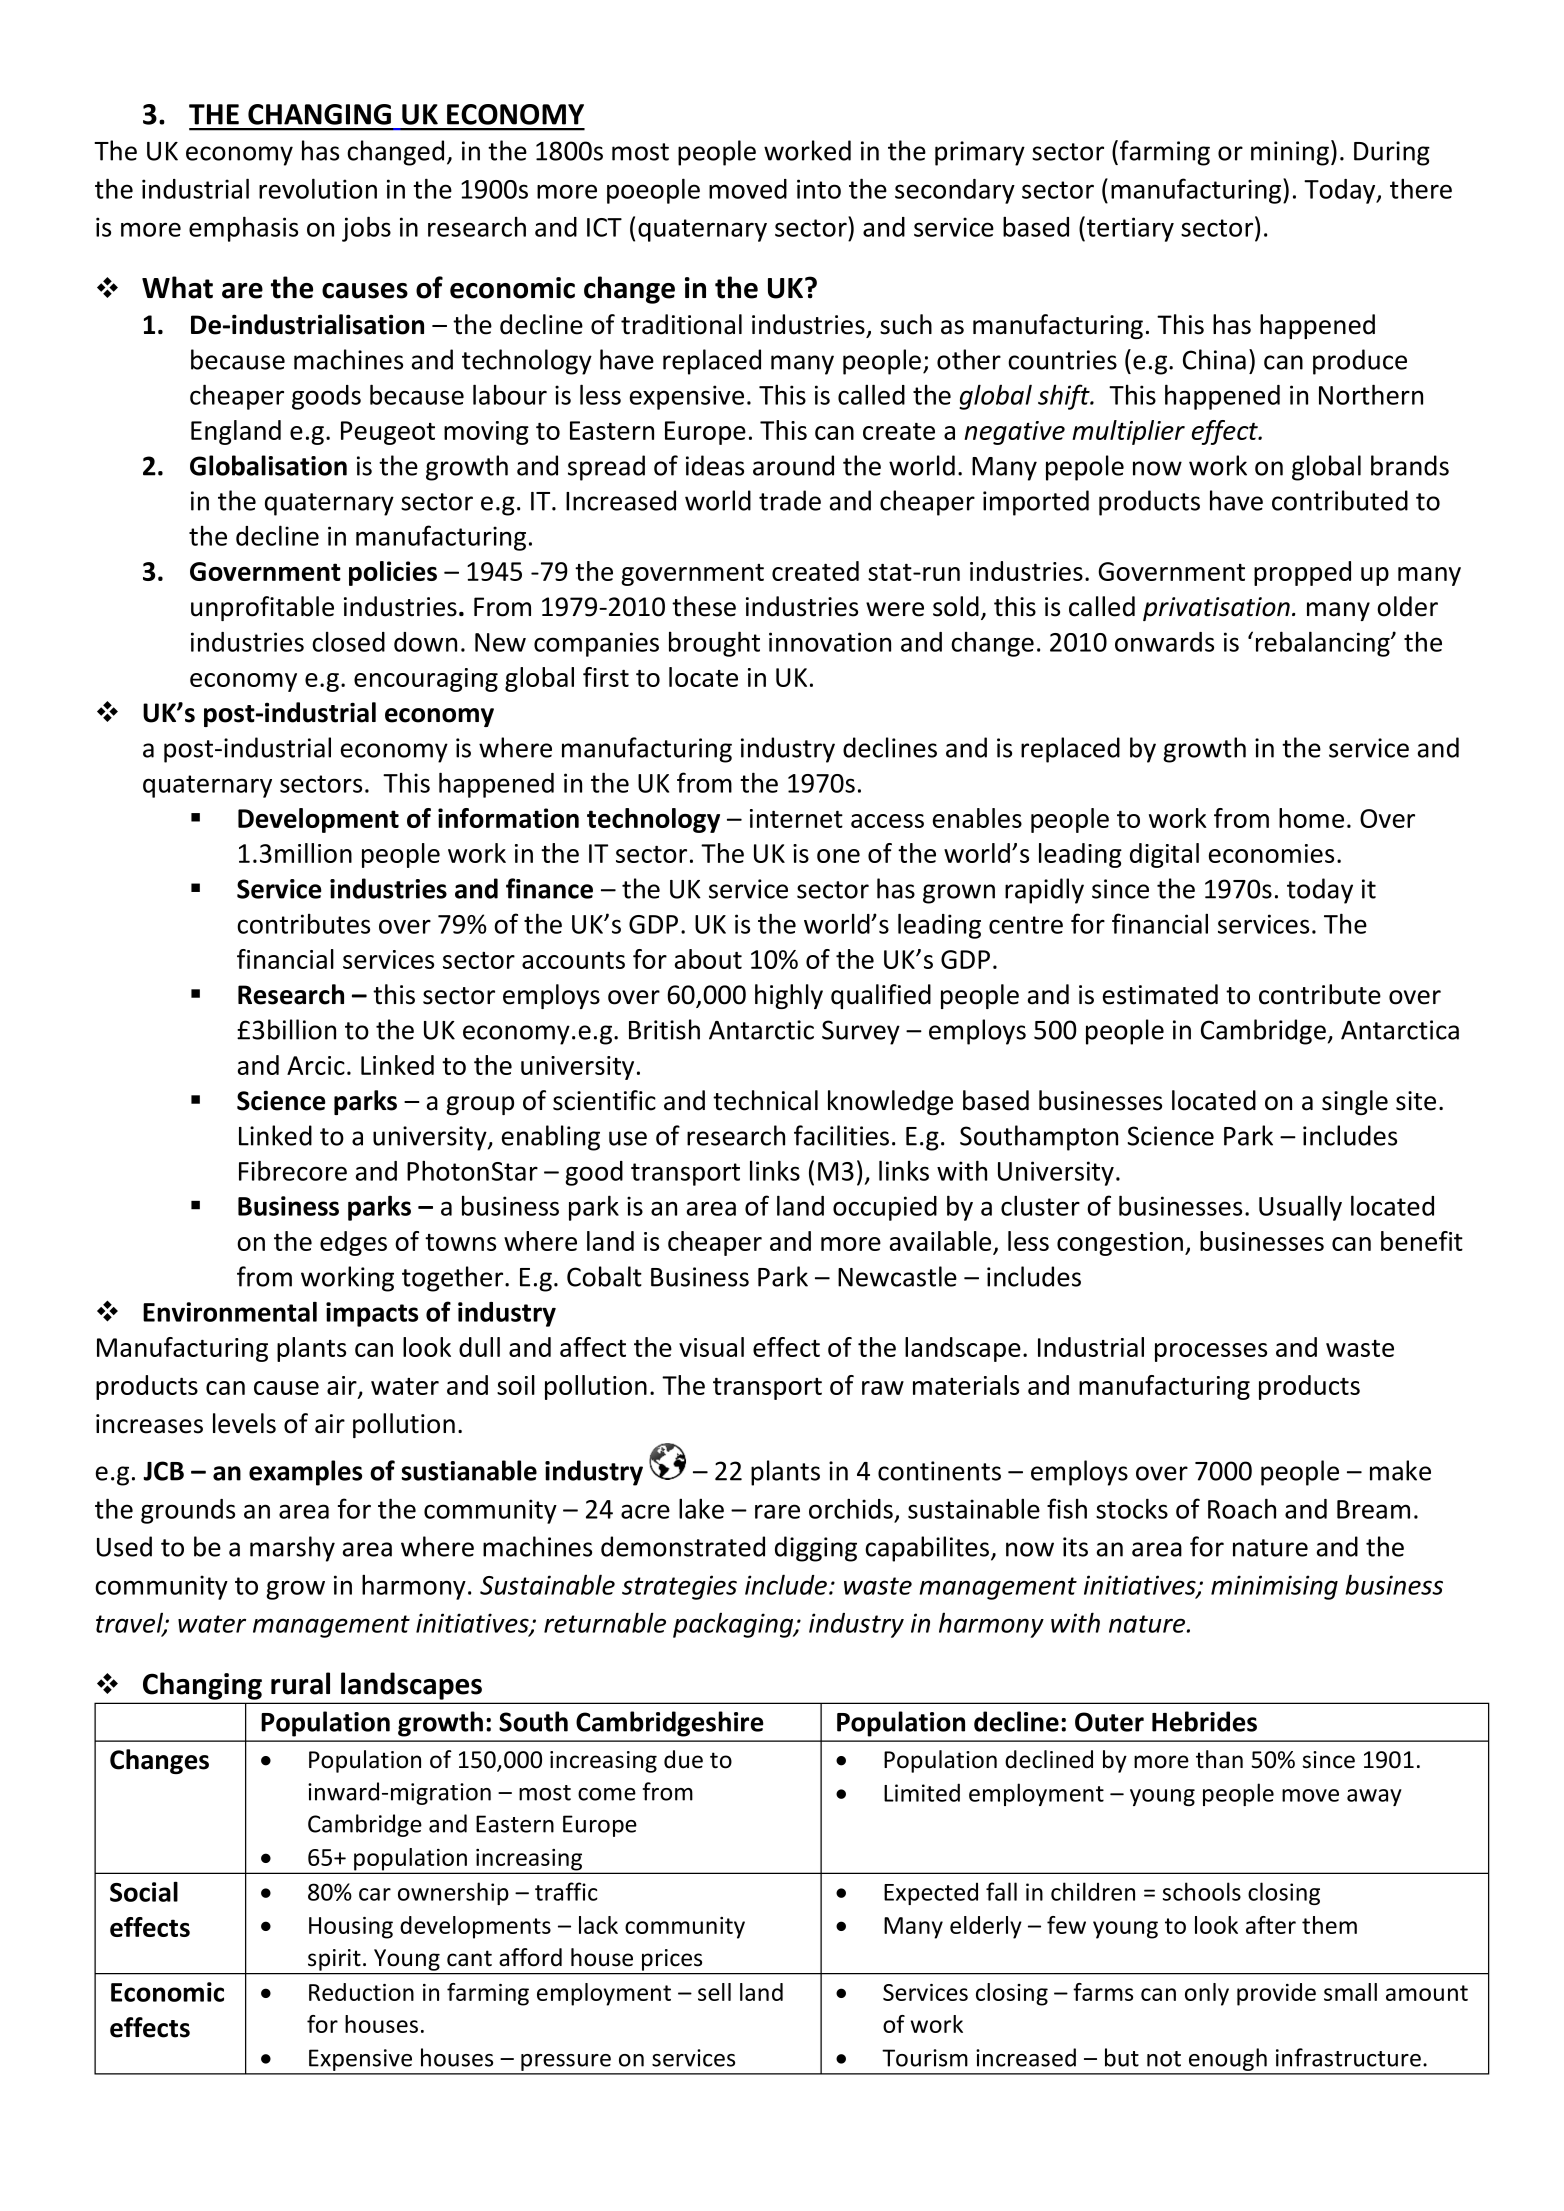 Image resolution: width=1564 pixels, height=2211 pixels. What do you see at coordinates (334, 1960) in the page?
I see `spirit` at bounding box center [334, 1960].
